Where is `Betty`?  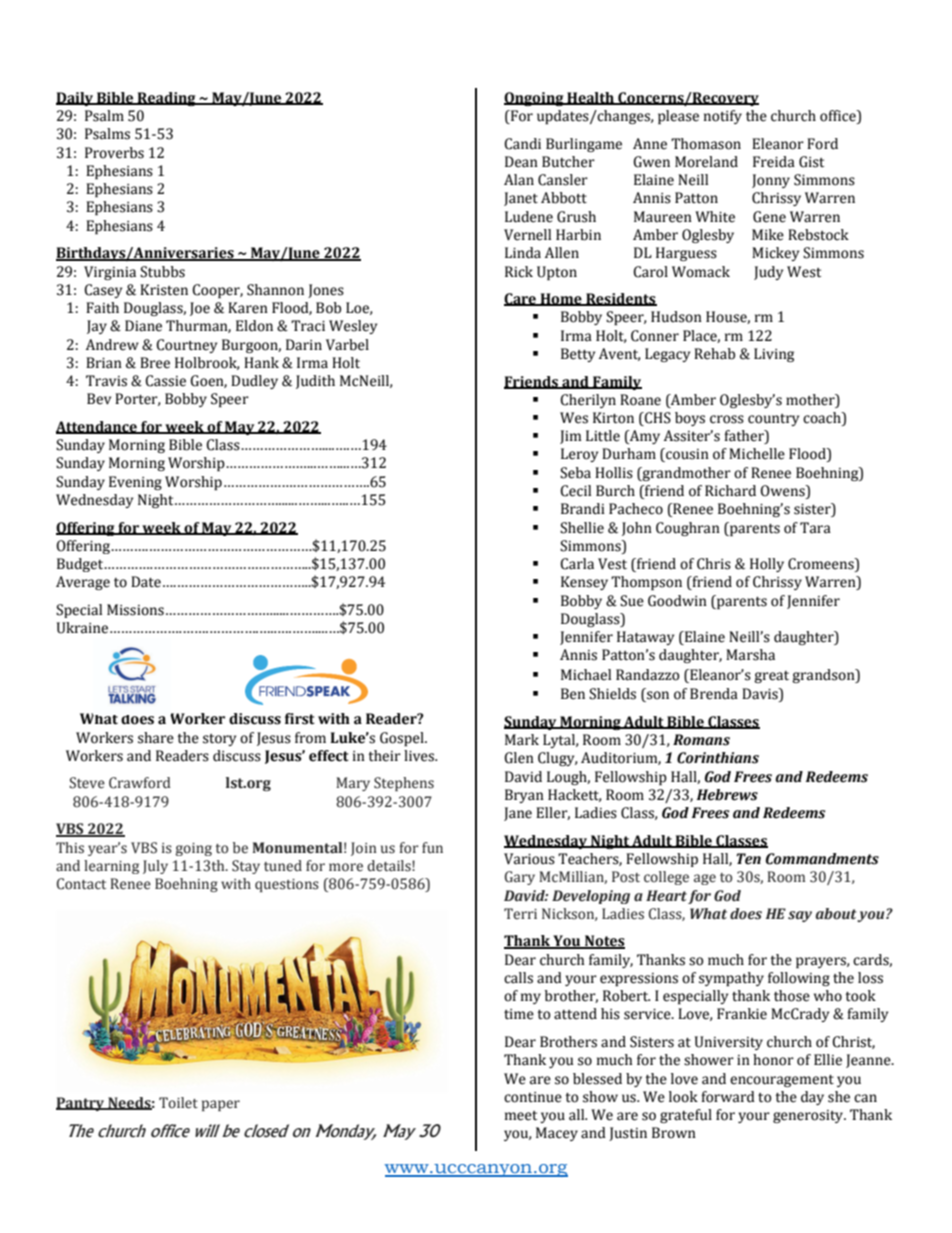
Betty is located at coordinates (578, 355).
